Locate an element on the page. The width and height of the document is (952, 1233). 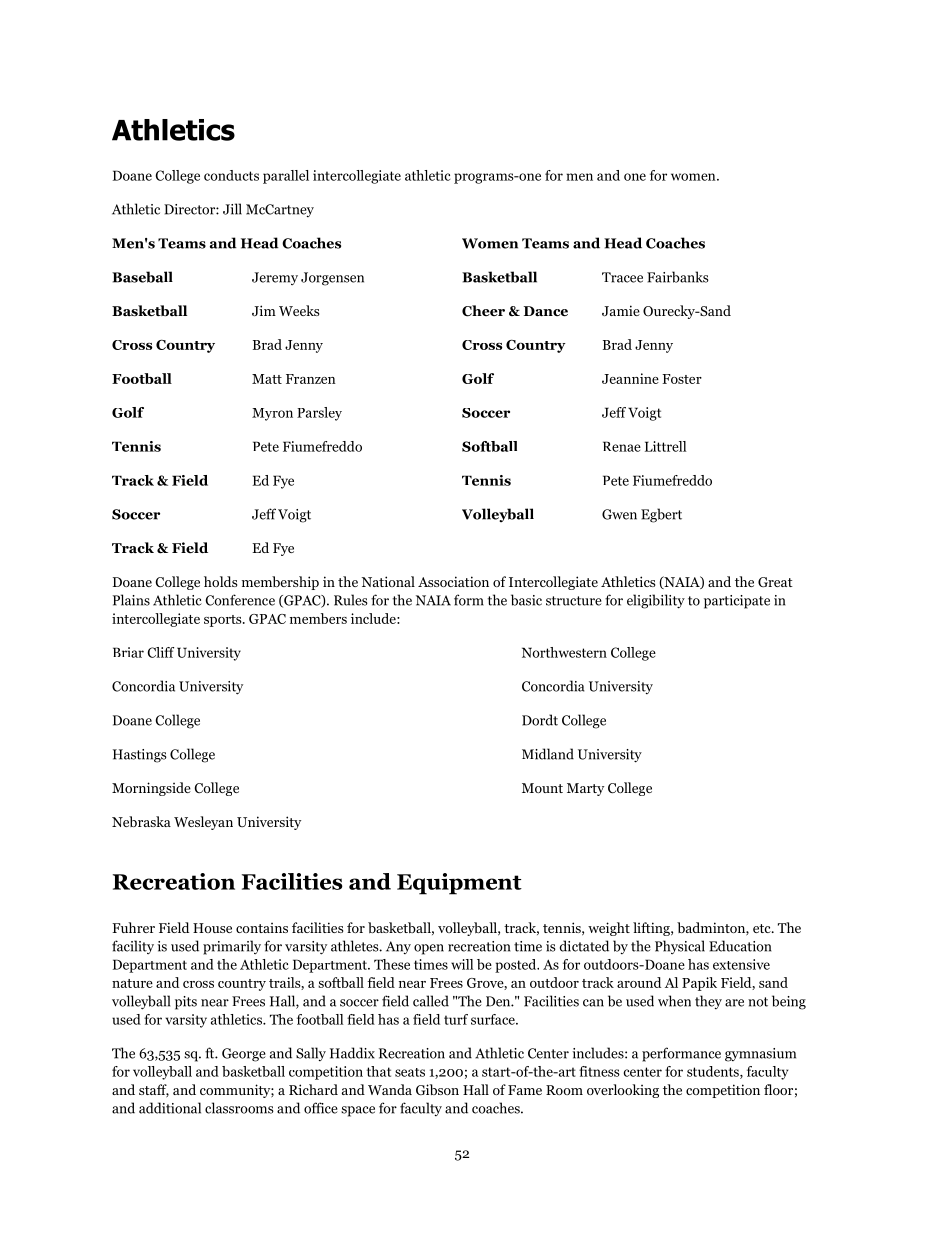
Equipment is located at coordinates (459, 884).
